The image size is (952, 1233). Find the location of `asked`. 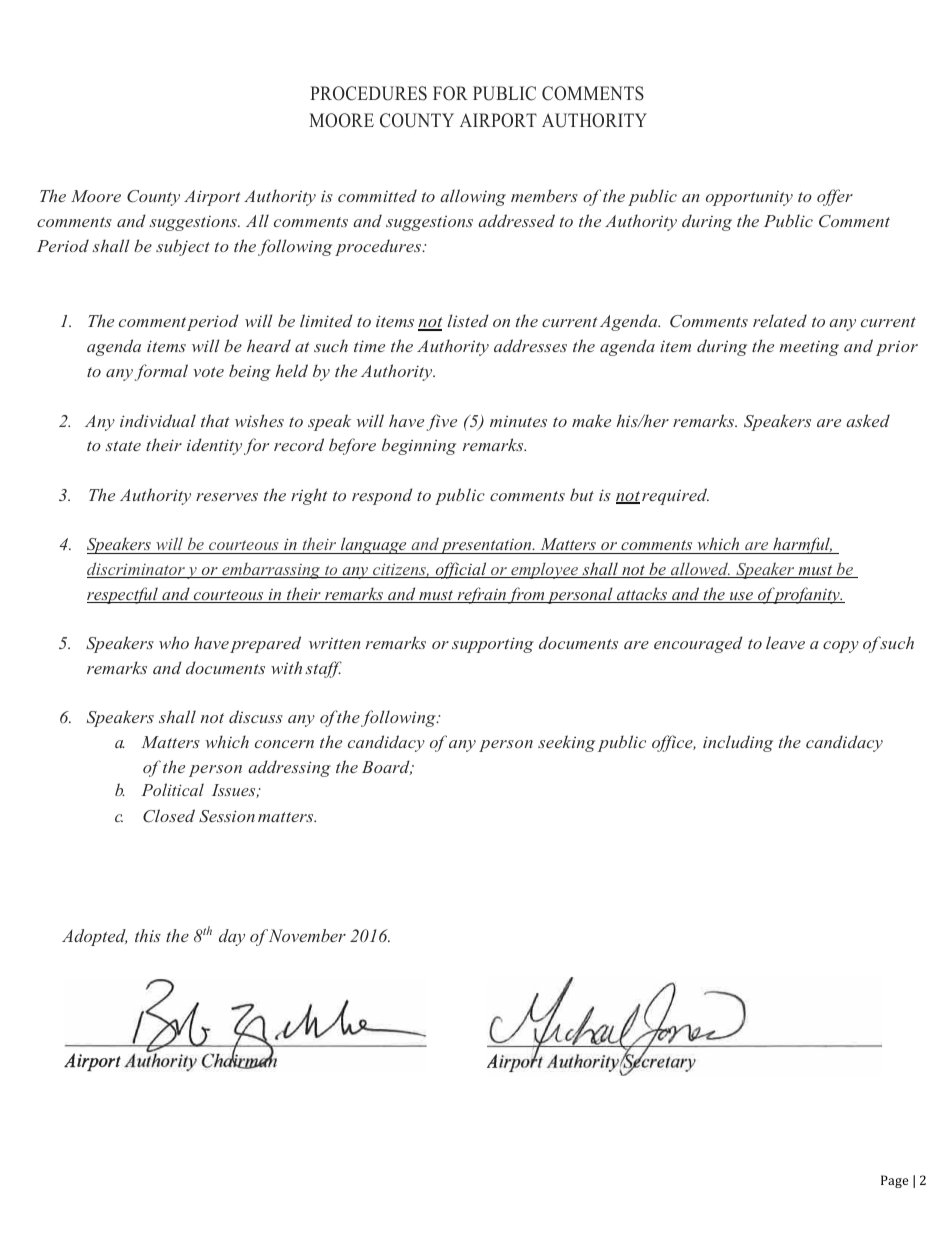

asked is located at coordinates (868, 420).
